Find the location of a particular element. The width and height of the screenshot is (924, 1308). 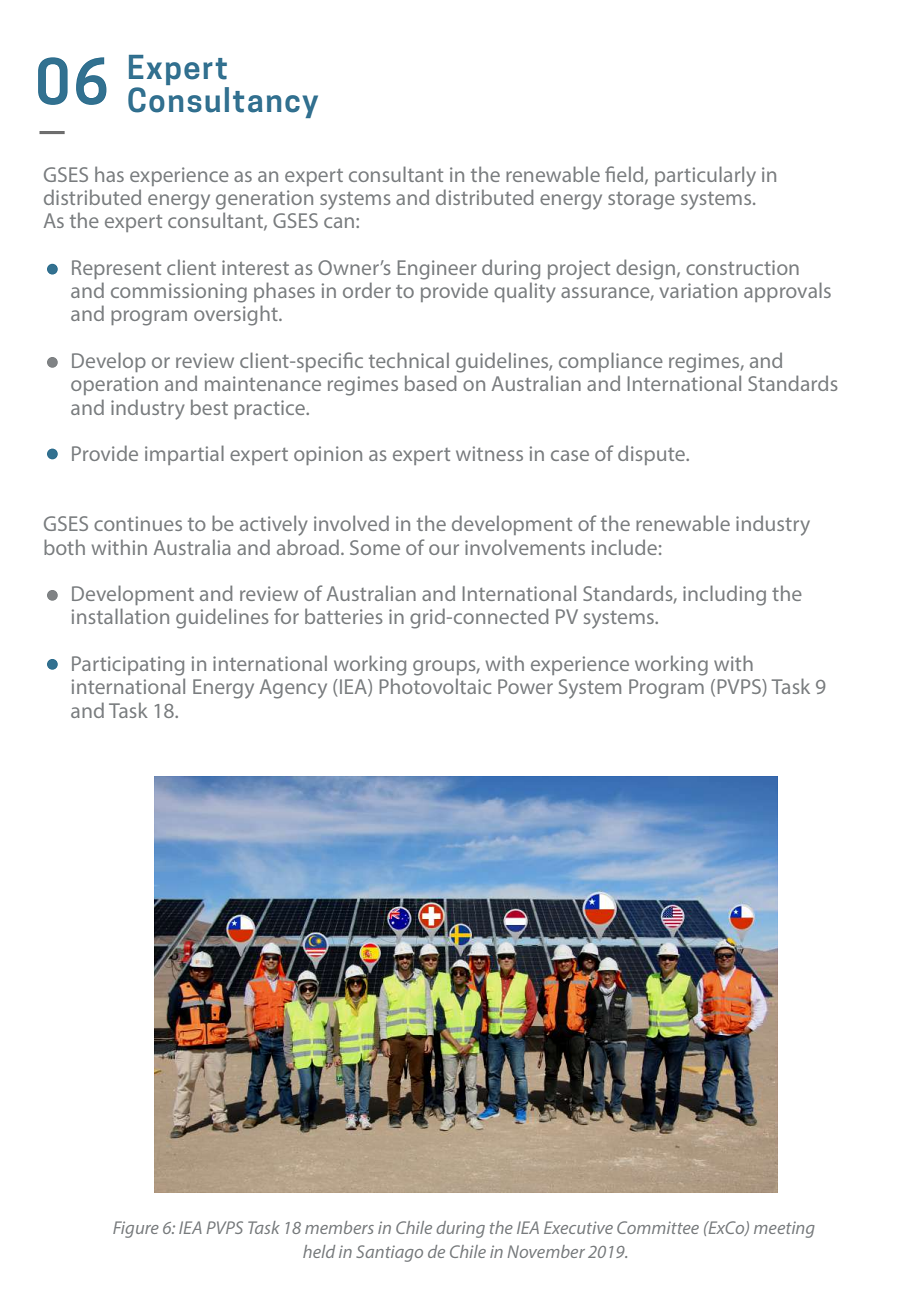

Consultancy is located at coordinates (223, 101).
